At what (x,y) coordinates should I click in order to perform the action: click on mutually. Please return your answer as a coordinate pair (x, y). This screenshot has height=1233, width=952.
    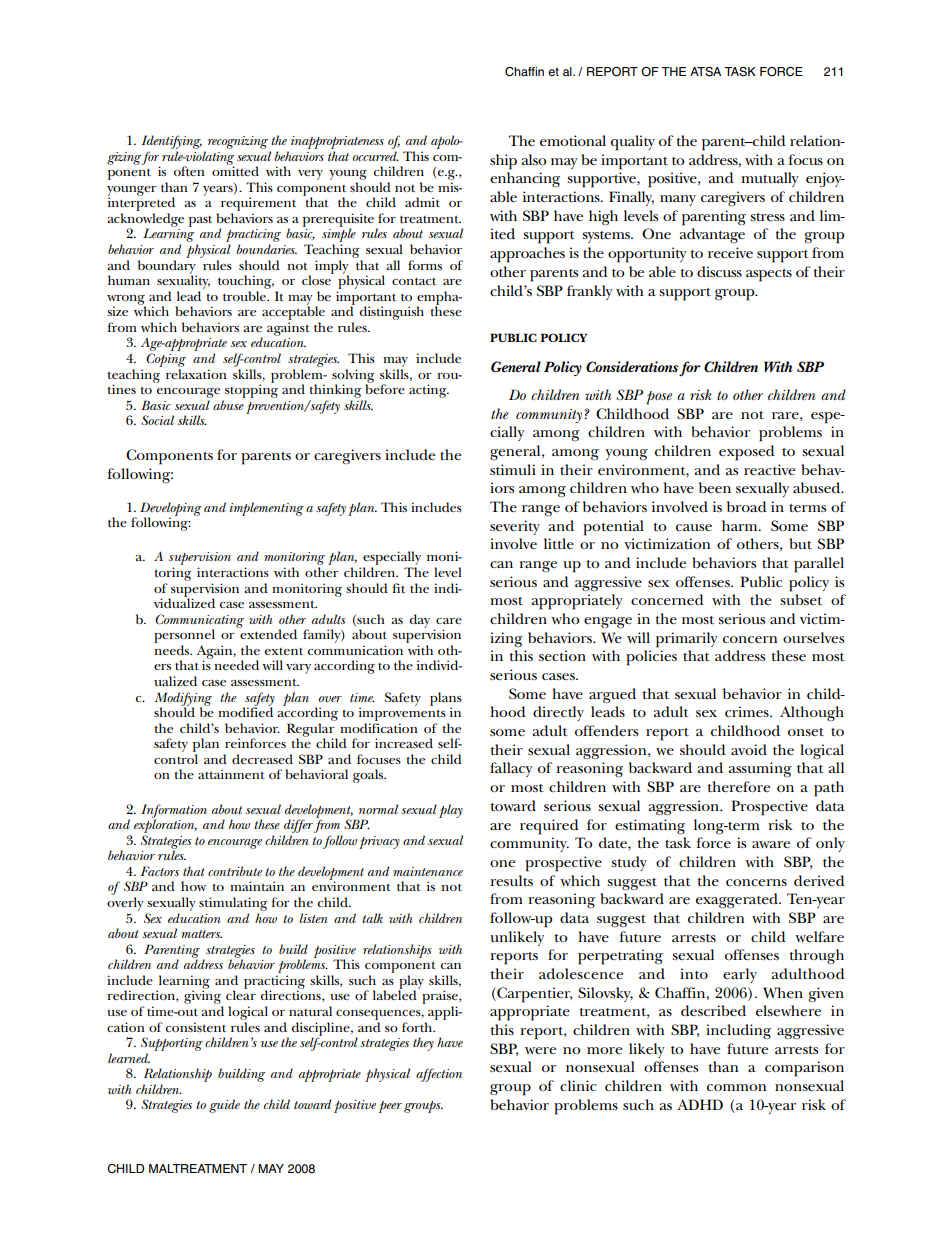
    Looking at the image, I should click on (770, 179).
